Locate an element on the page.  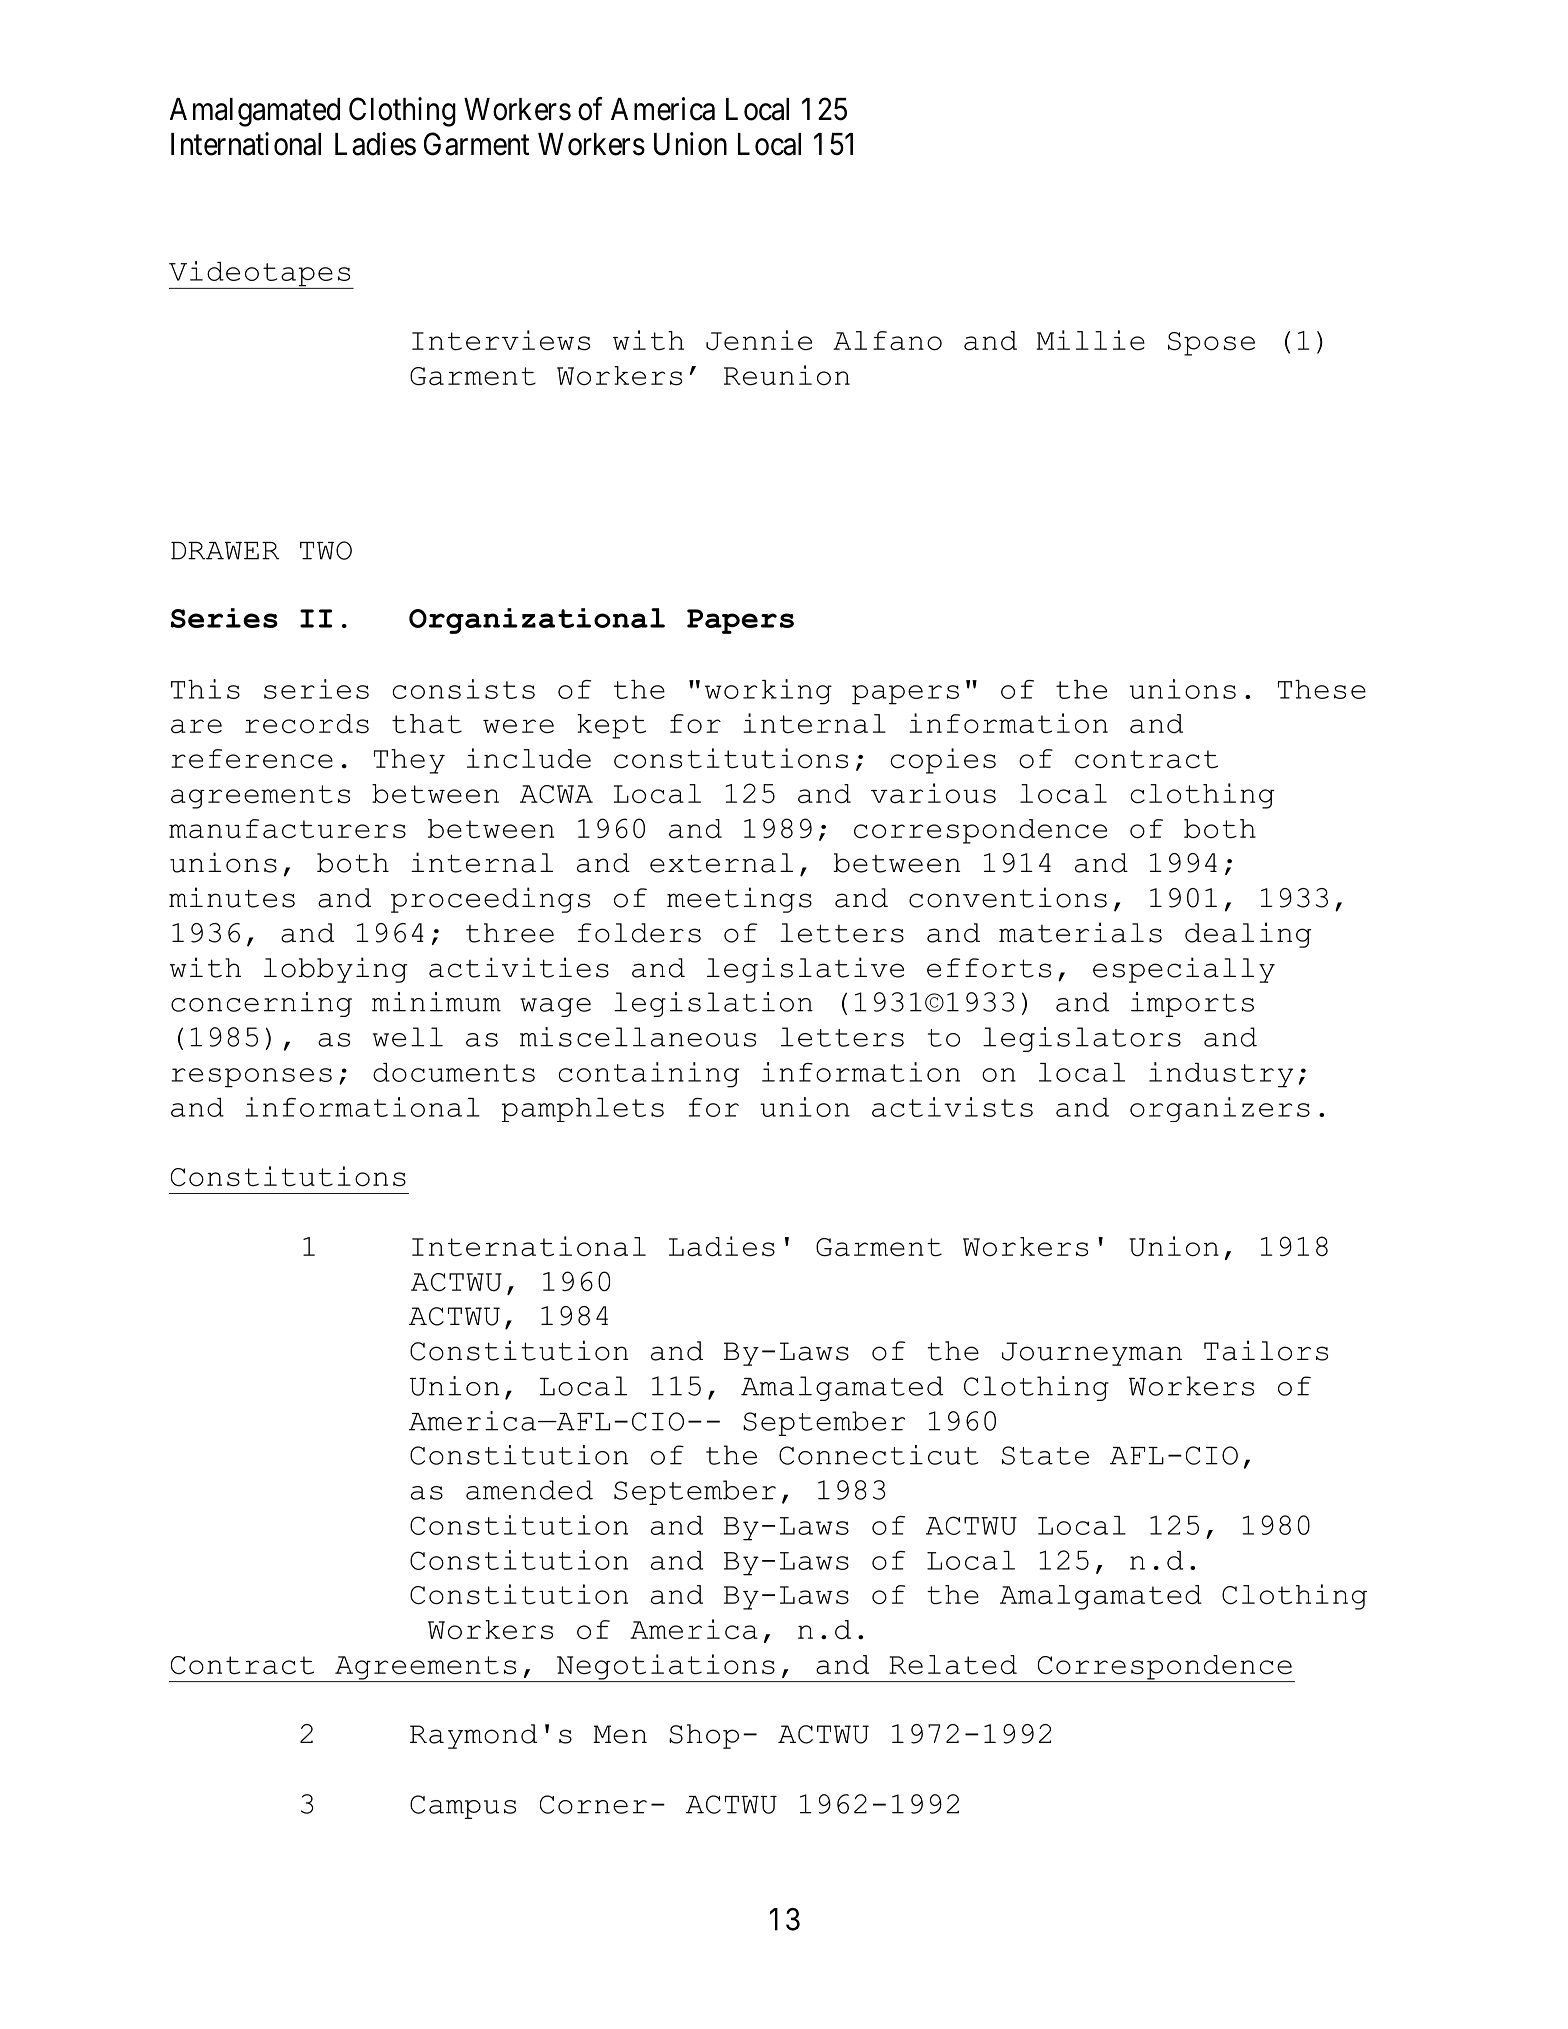
imports is located at coordinates (1192, 1004).
